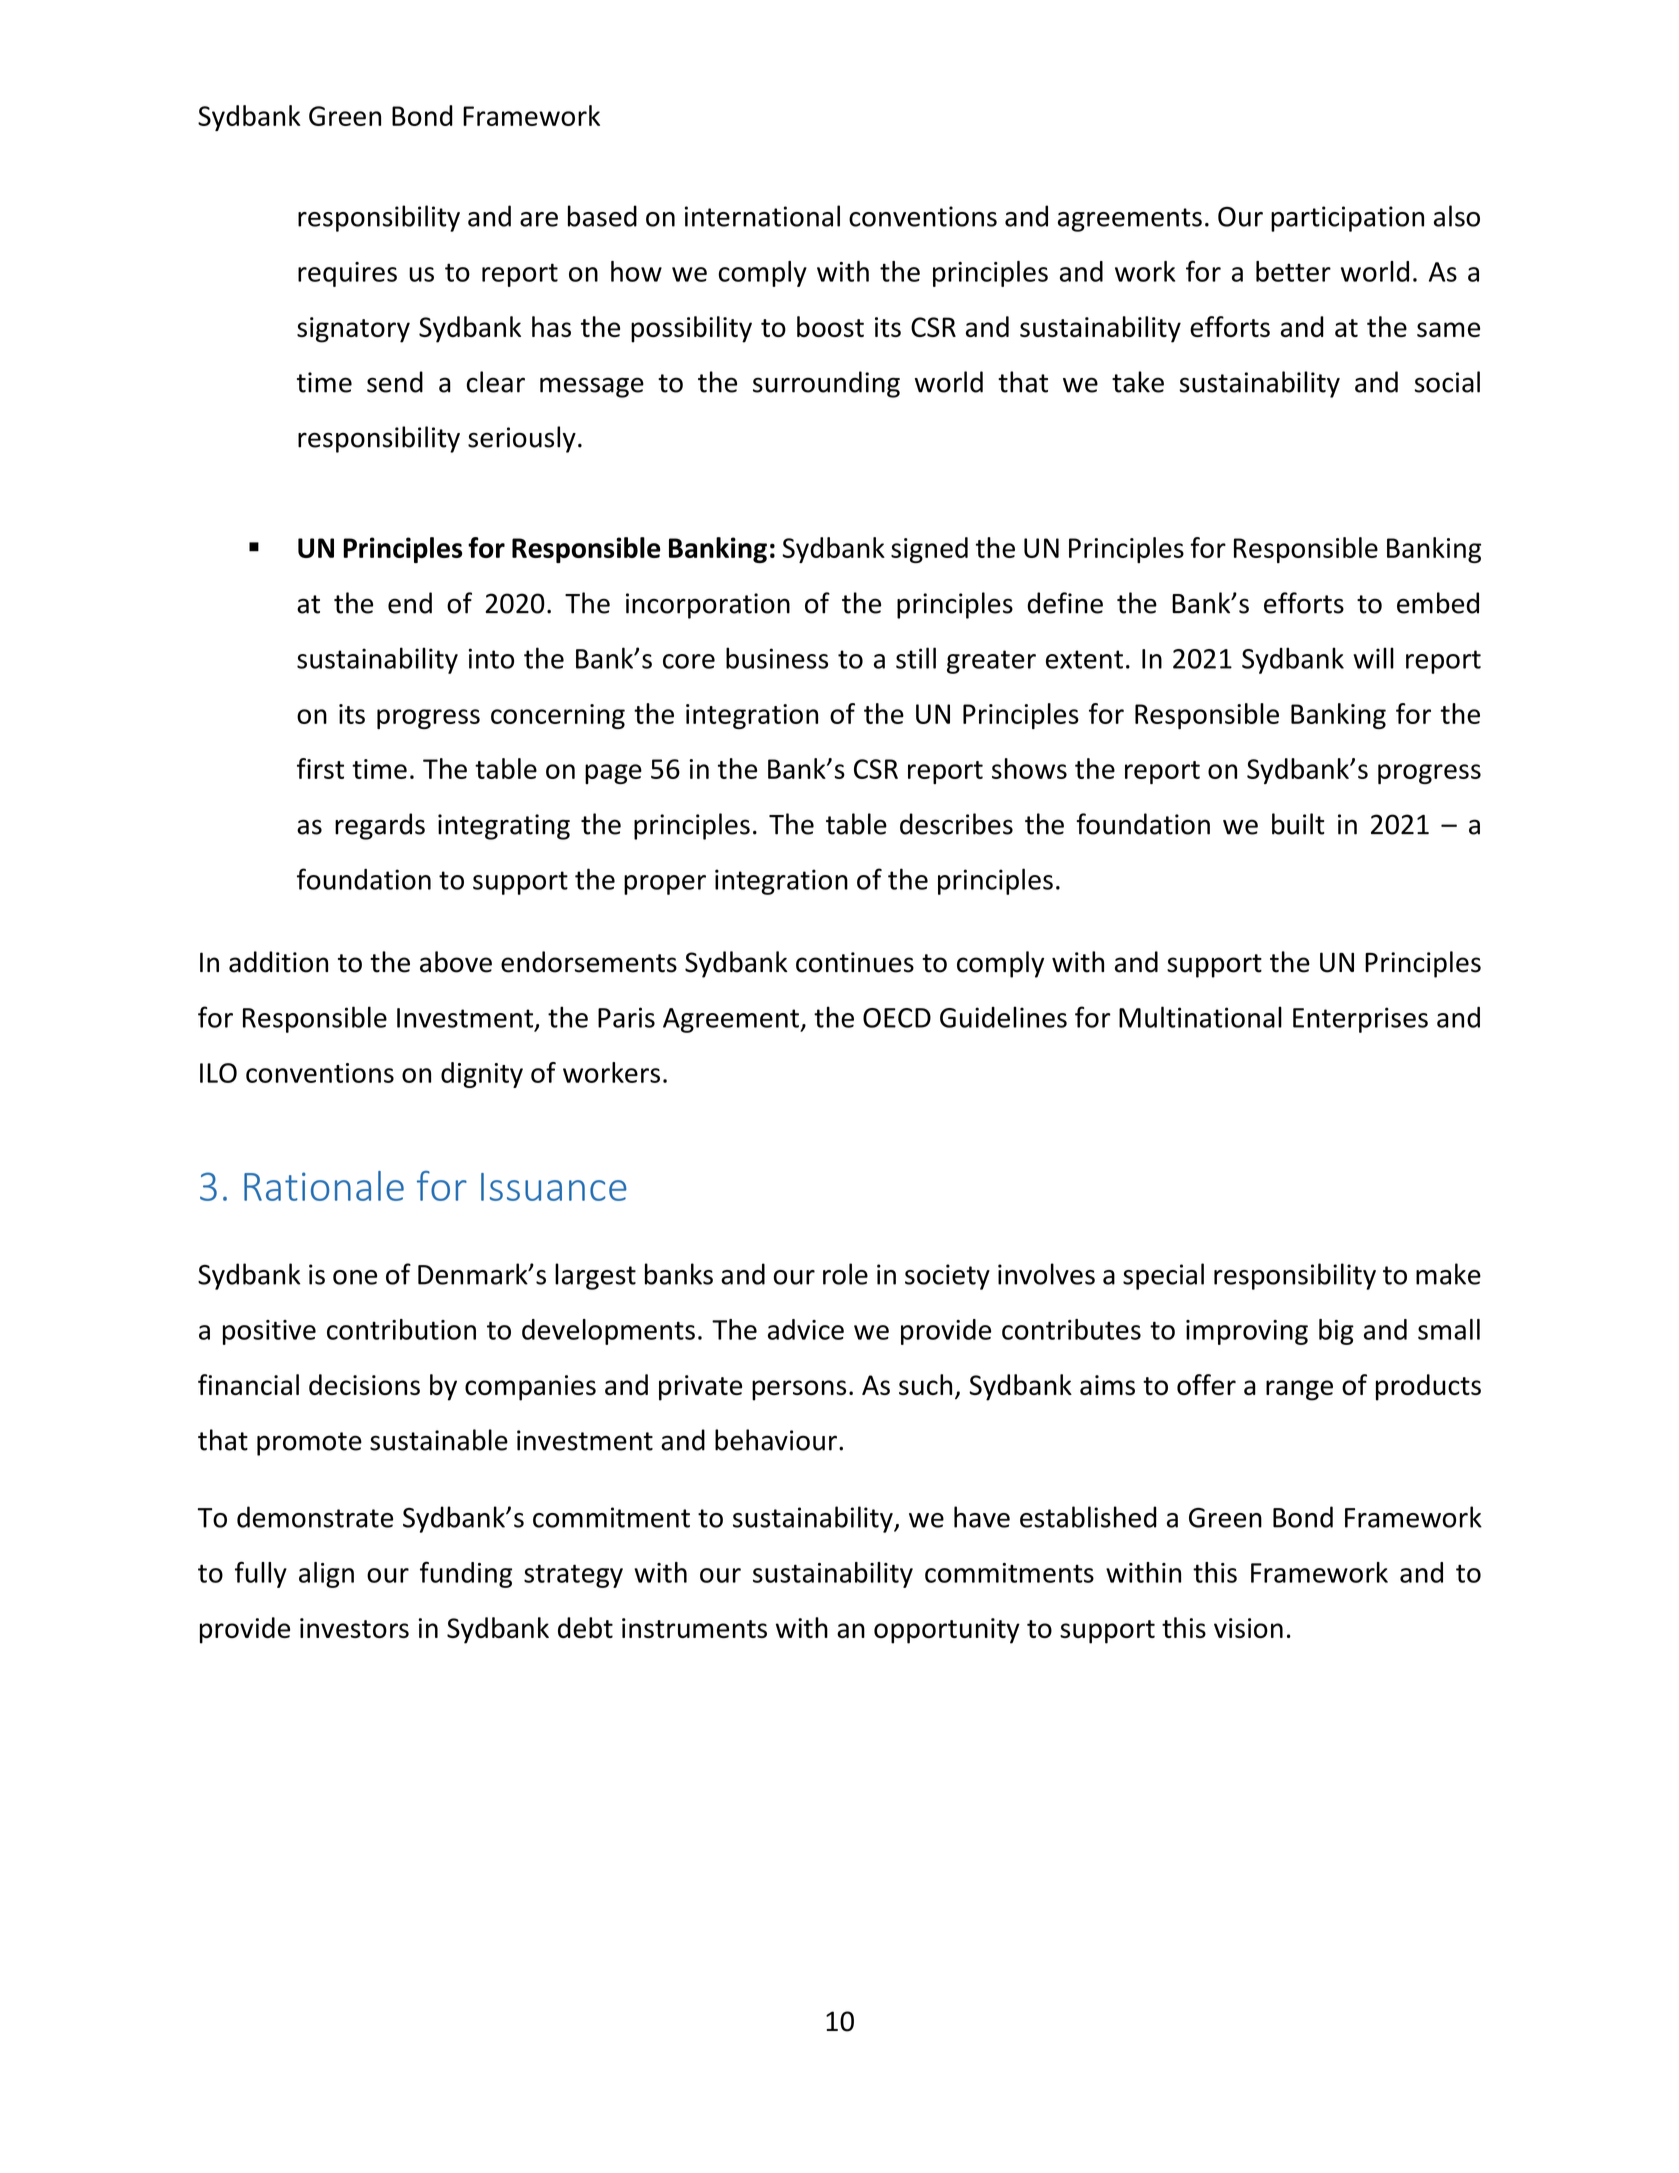 This screenshot has height=2173, width=1679. What do you see at coordinates (855, 962) in the screenshot?
I see `continues` at bounding box center [855, 962].
